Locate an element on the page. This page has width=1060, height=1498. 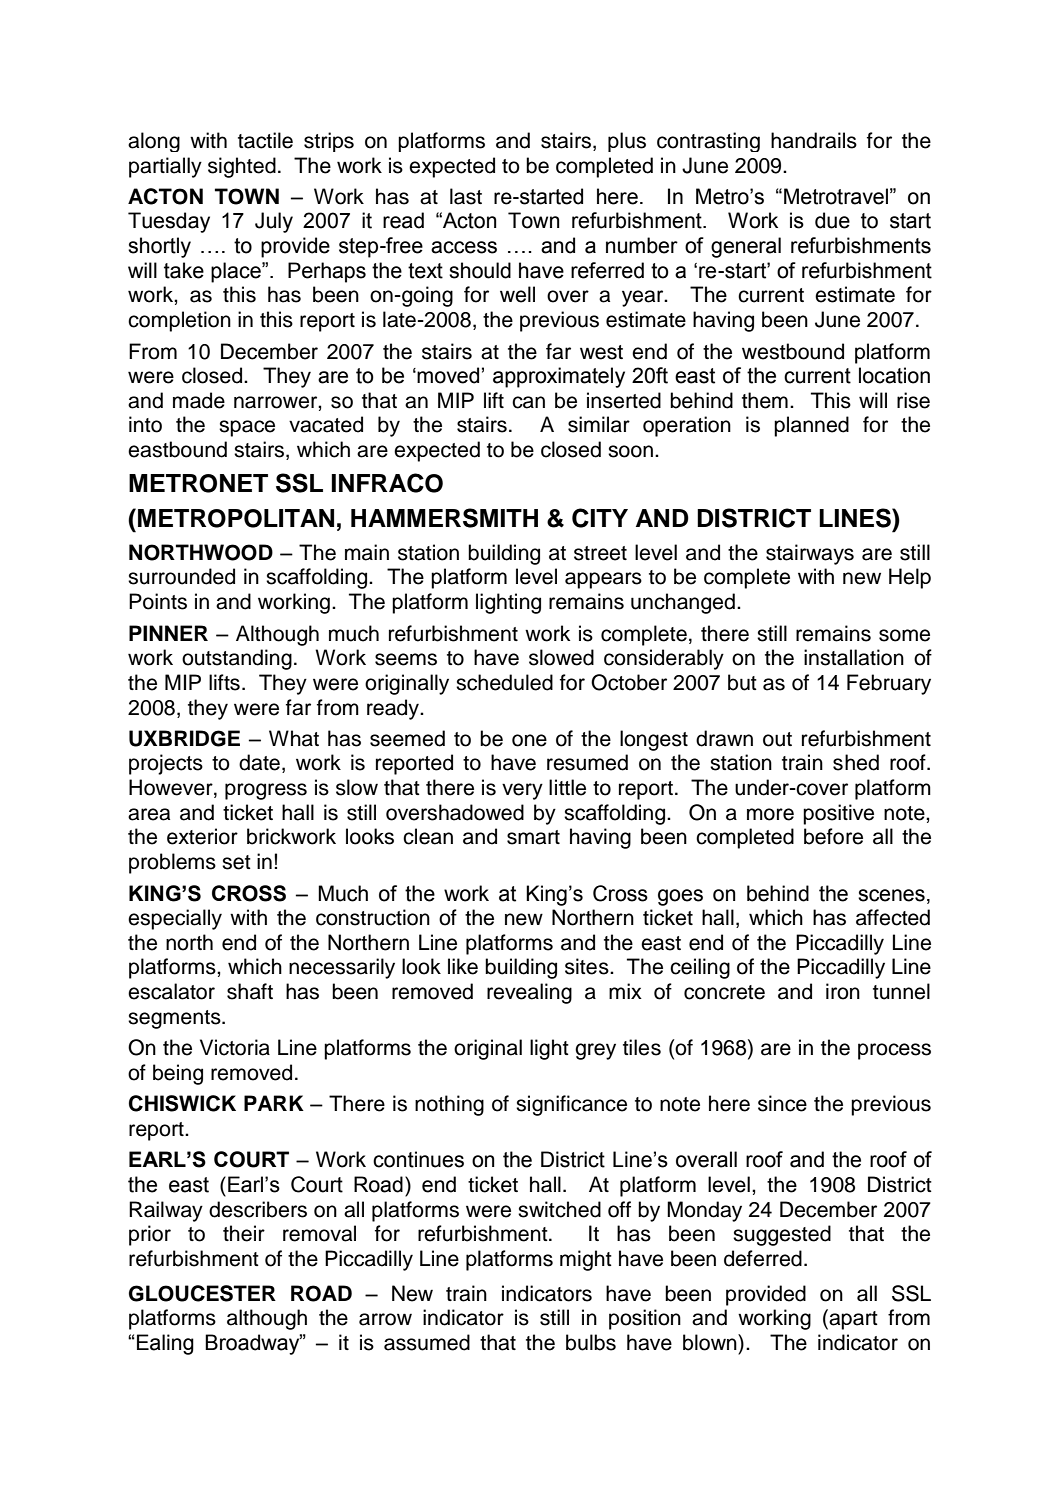
grey is located at coordinates (595, 1051).
